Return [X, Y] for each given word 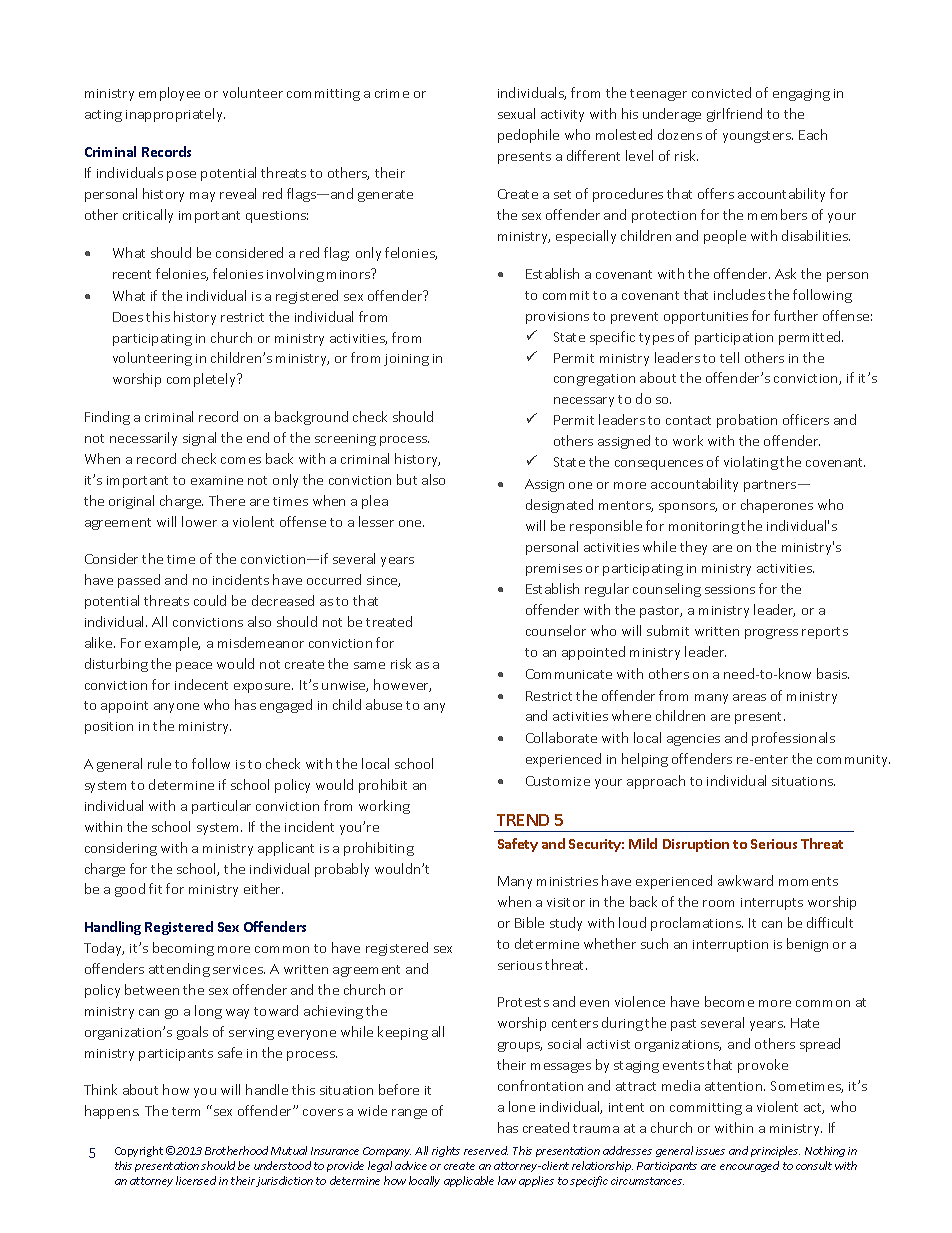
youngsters [758, 137]
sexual [516, 113]
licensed [196, 1180]
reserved [486, 1150]
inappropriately [175, 115]
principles [775, 1151]
